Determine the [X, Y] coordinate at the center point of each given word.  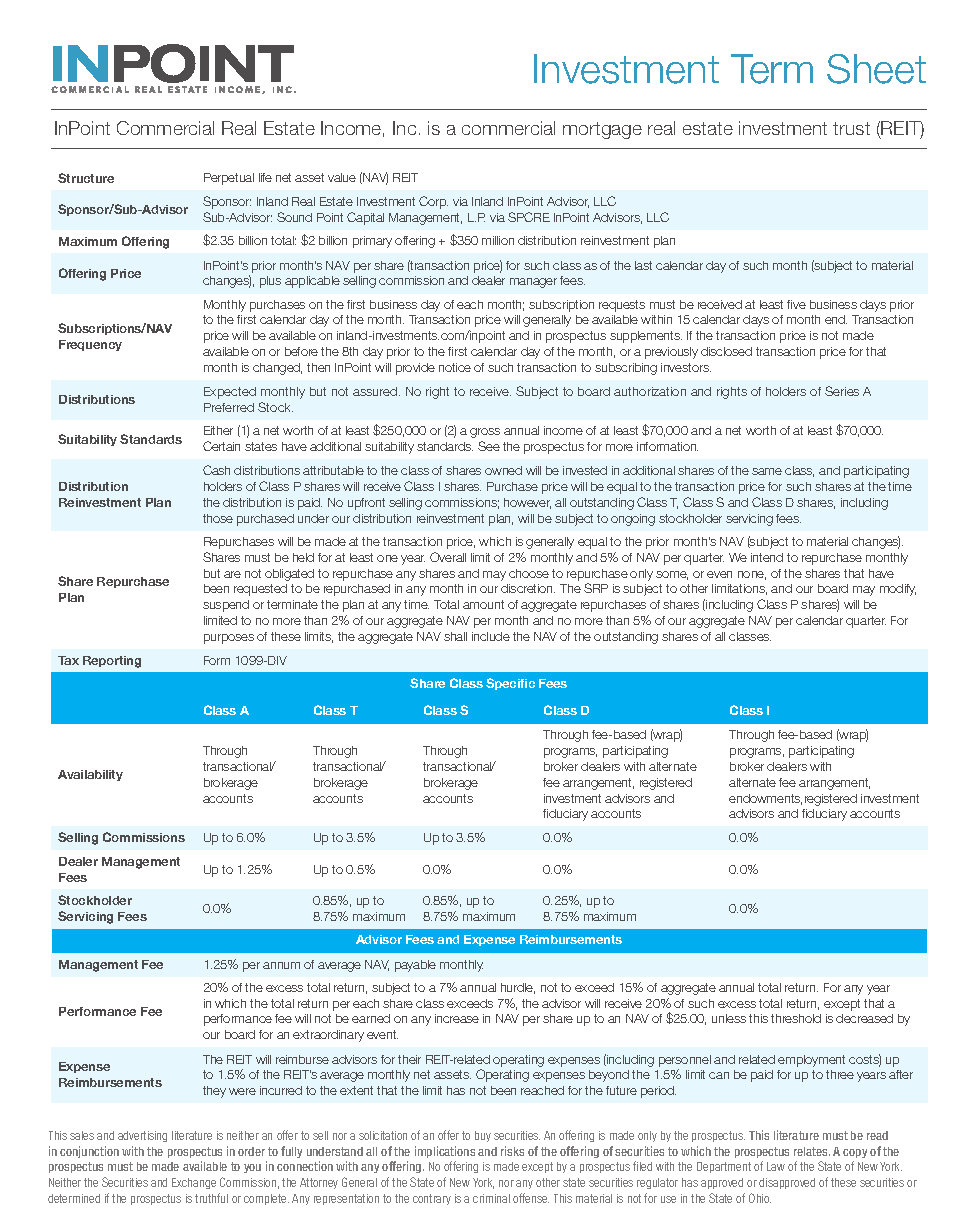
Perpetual [229, 179]
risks [512, 1151]
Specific [510, 684]
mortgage [602, 130]
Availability [90, 775]
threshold [796, 1018]
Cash [216, 470]
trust [851, 128]
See [489, 446]
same [767, 471]
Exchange [194, 1183]
